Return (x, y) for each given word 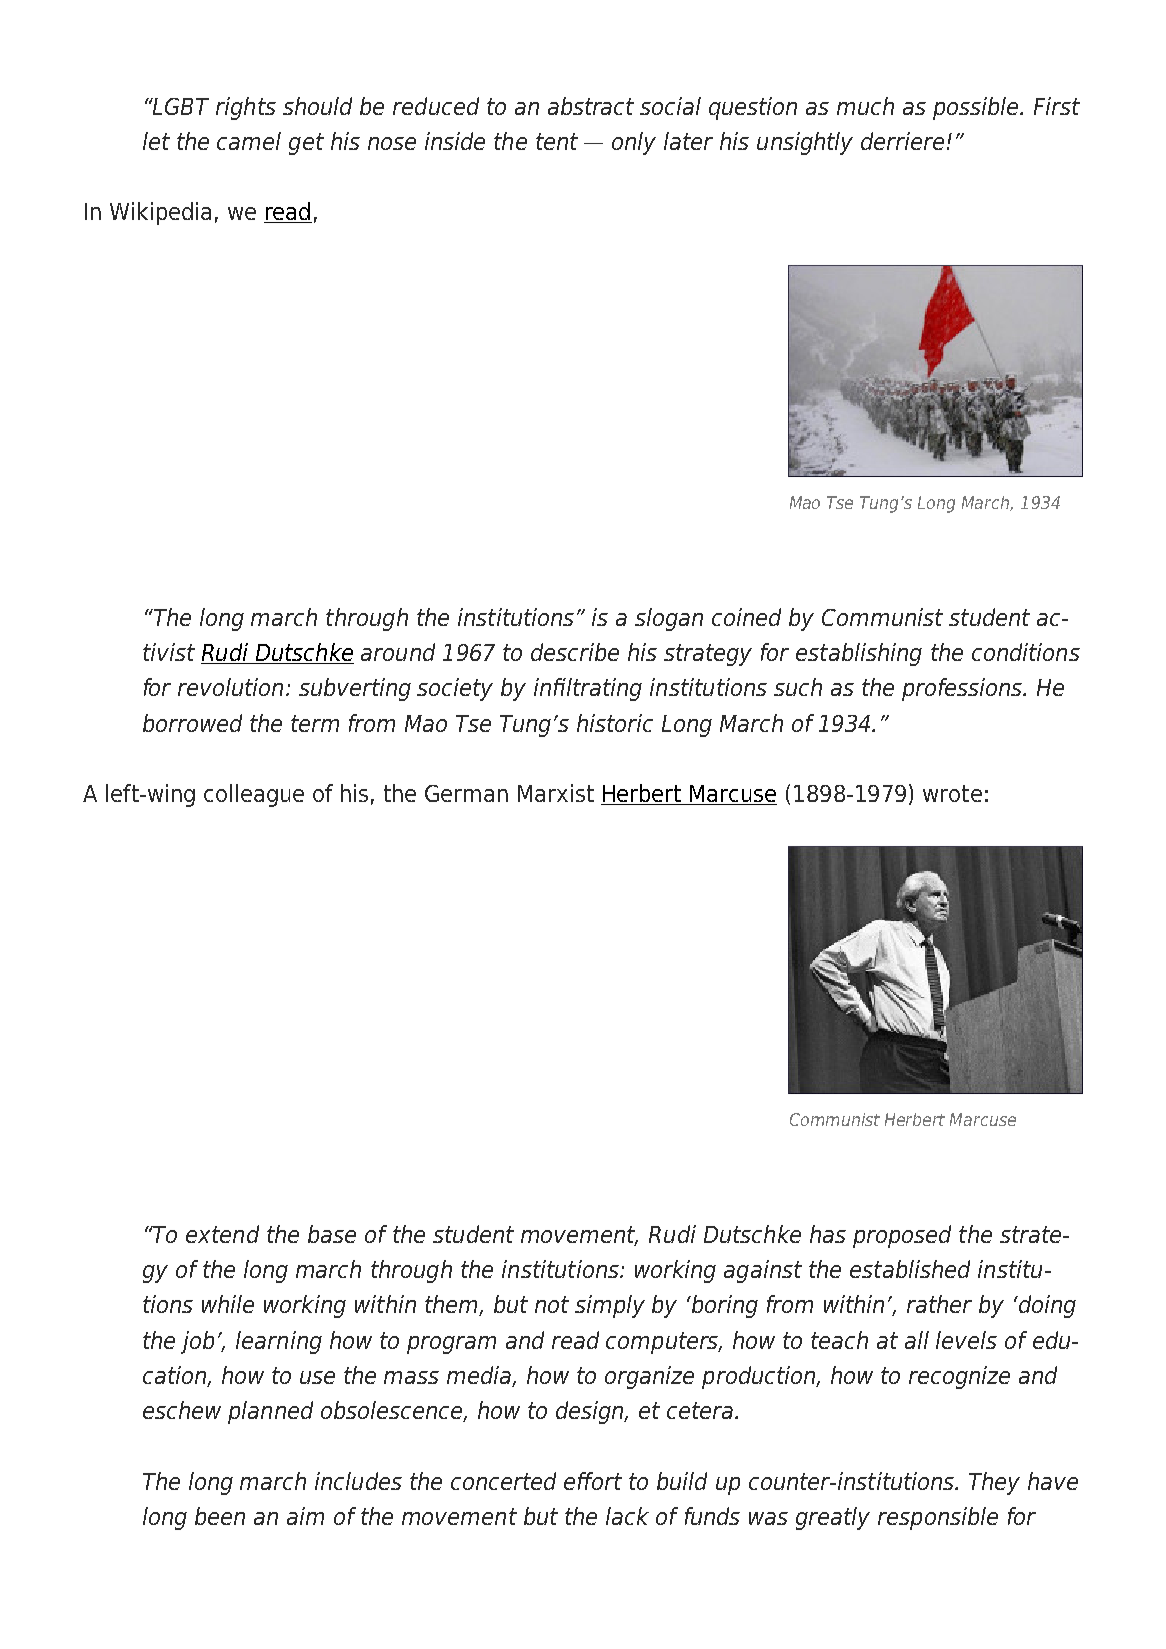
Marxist (556, 793)
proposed (902, 1236)
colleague (254, 795)
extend (222, 1234)
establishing (859, 654)
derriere (902, 141)
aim (305, 1516)
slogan (669, 619)
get (306, 144)
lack (627, 1516)
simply (610, 1306)
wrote (952, 793)
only (634, 143)
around (398, 652)
